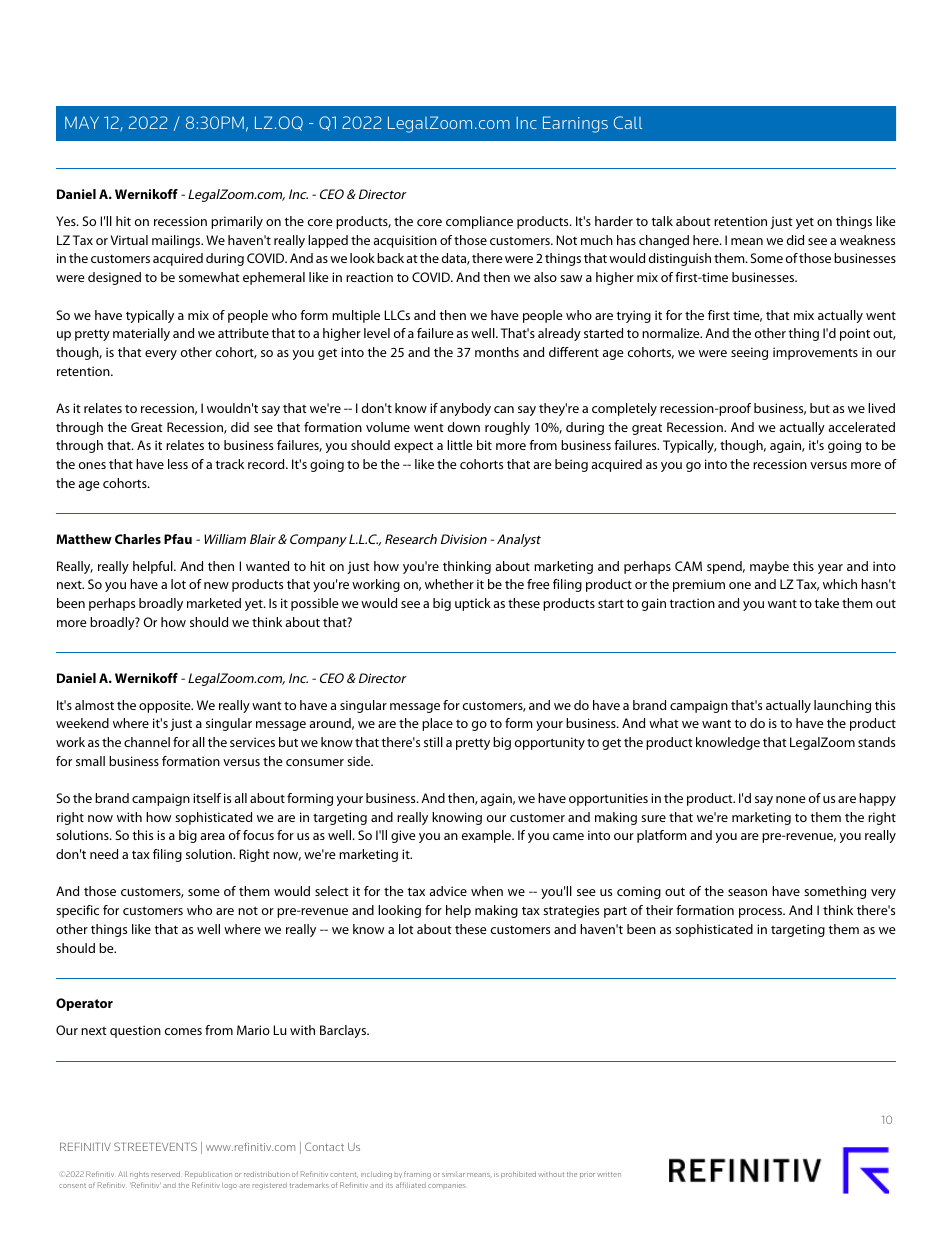 The image size is (952, 1233). Describe the element at coordinates (166, 1174) in the page. I see `reserved` at that location.
